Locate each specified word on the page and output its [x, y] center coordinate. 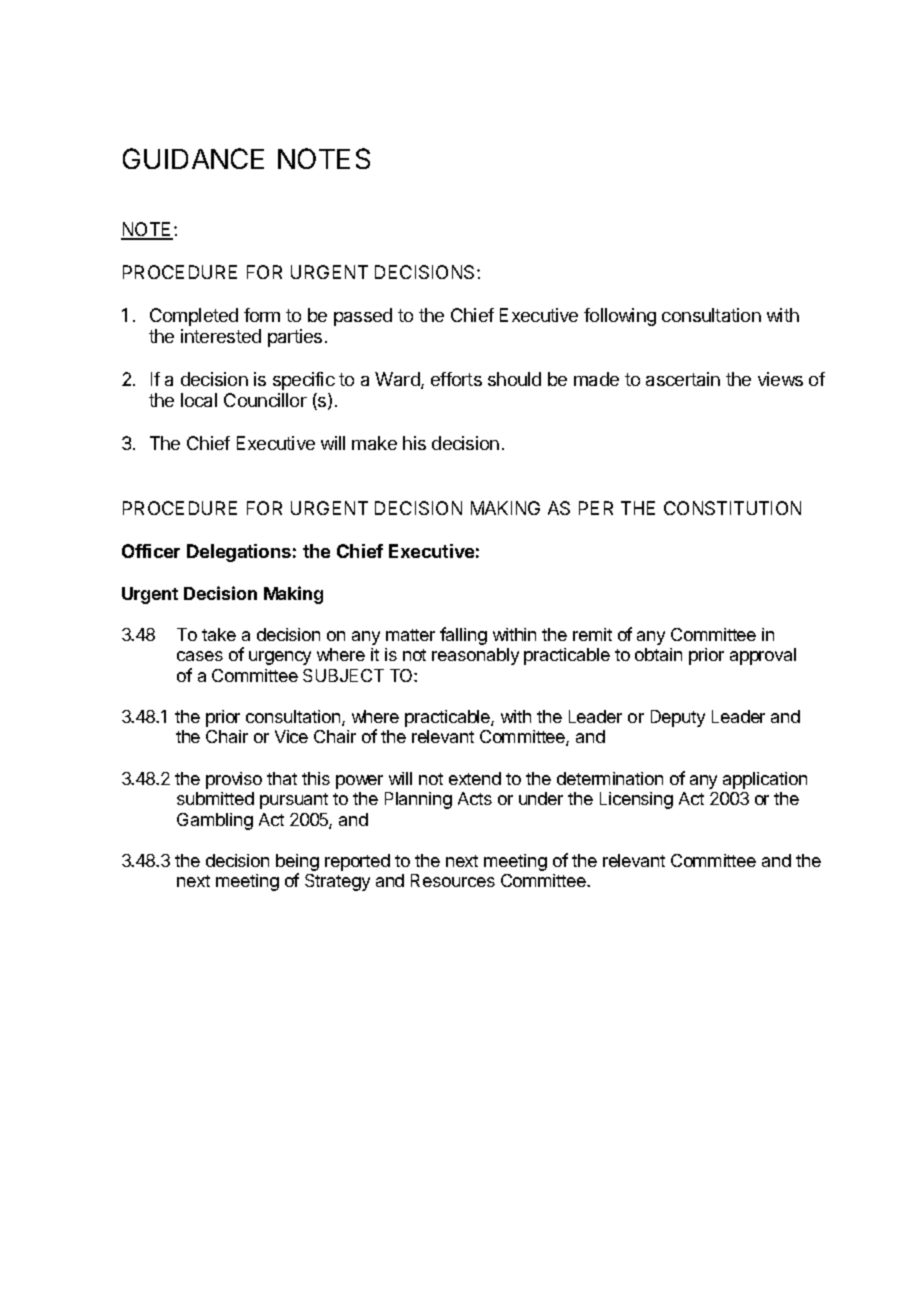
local [199, 400]
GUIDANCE [193, 158]
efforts [456, 379]
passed [363, 317]
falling [463, 636]
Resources [453, 880]
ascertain [683, 379]
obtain [658, 654]
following [620, 317]
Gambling [215, 821]
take [219, 634]
